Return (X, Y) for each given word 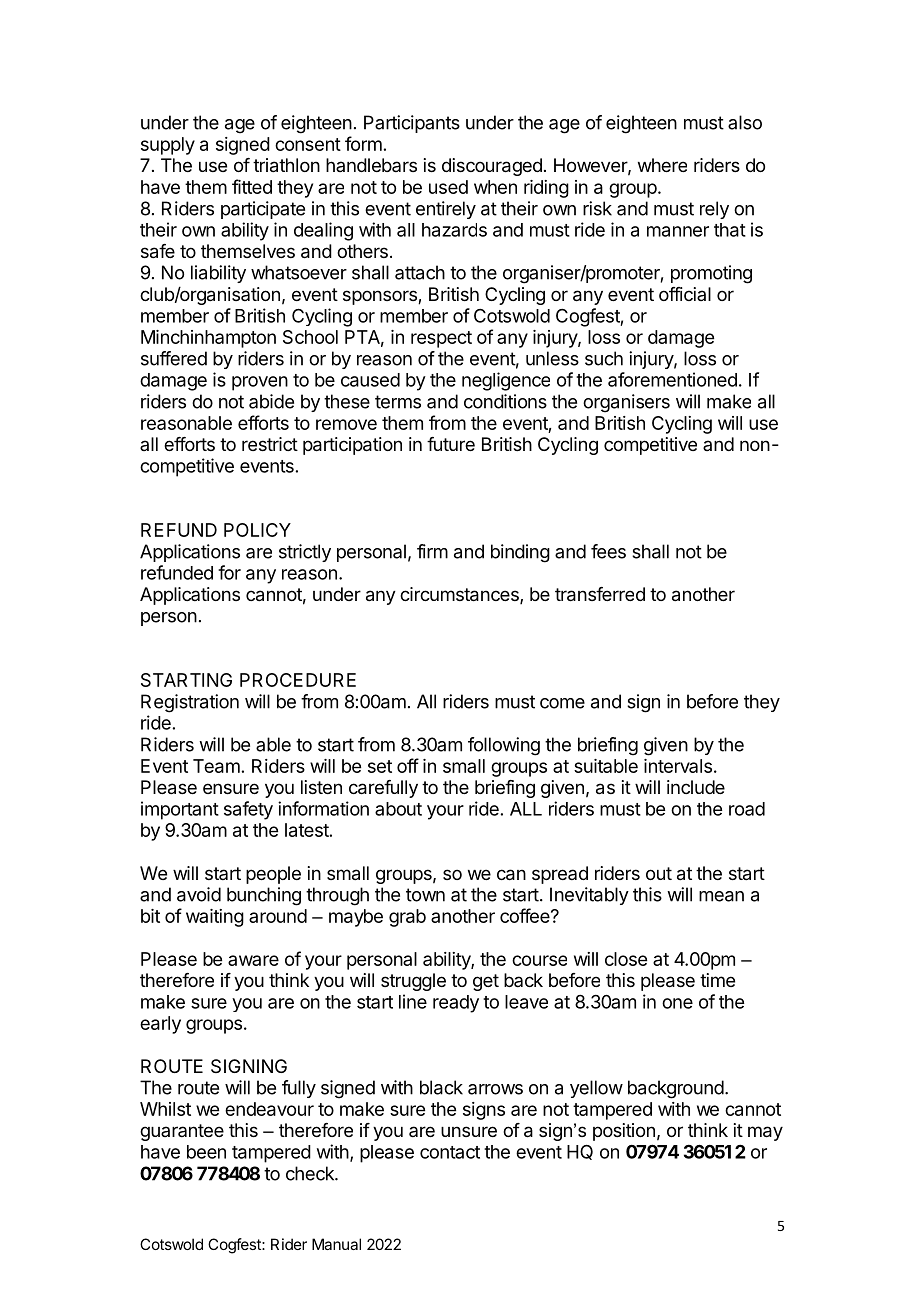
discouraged (492, 167)
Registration (190, 703)
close (626, 959)
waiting (215, 918)
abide (271, 401)
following (504, 746)
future (451, 444)
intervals (678, 766)
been (206, 1152)
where (662, 165)
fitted (252, 186)
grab (407, 918)
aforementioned (672, 379)
